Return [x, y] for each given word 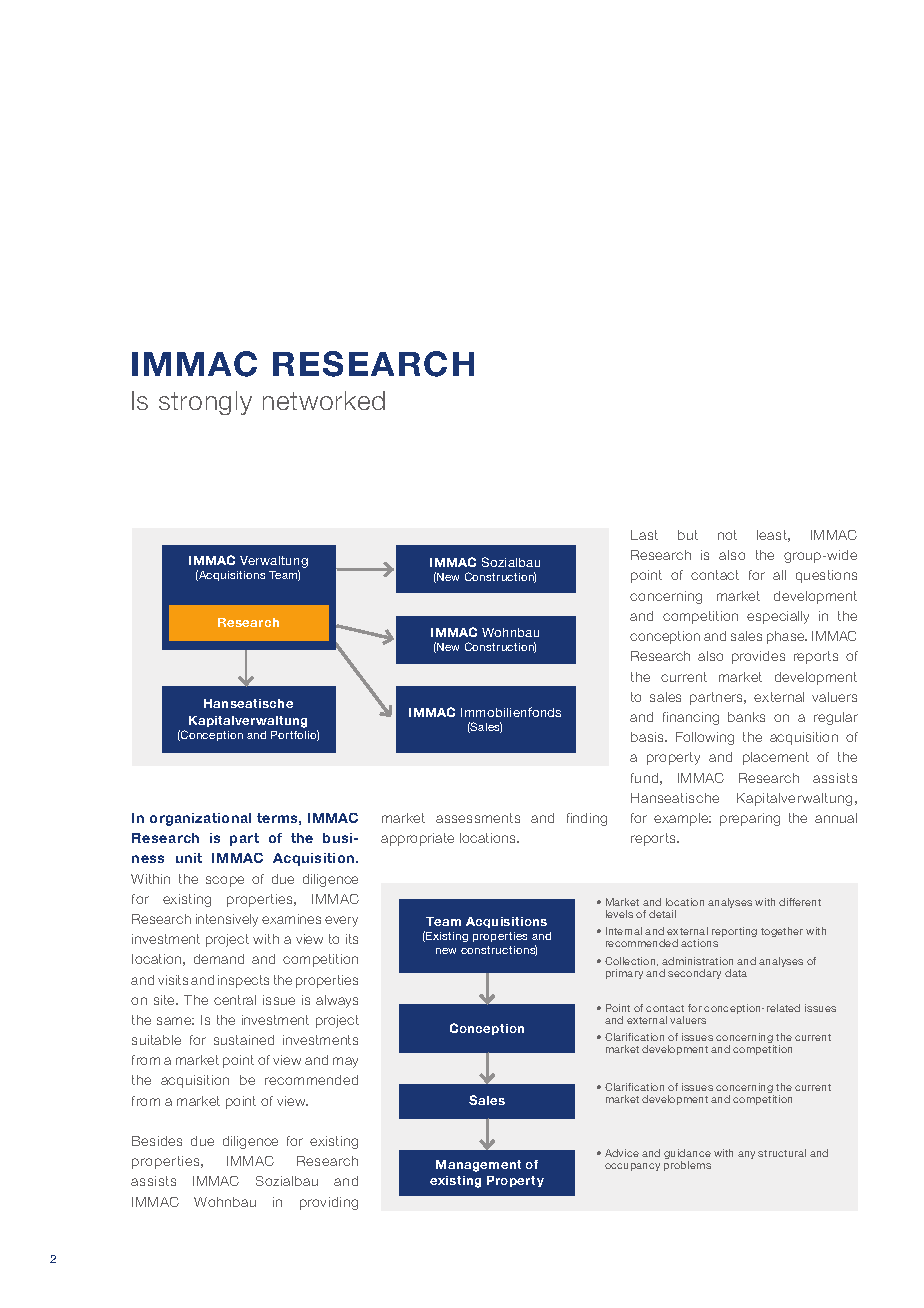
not [727, 535]
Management [478, 1166]
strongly [205, 403]
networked [324, 400]
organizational [200, 819]
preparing [750, 819]
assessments [478, 818]
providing [329, 1203]
